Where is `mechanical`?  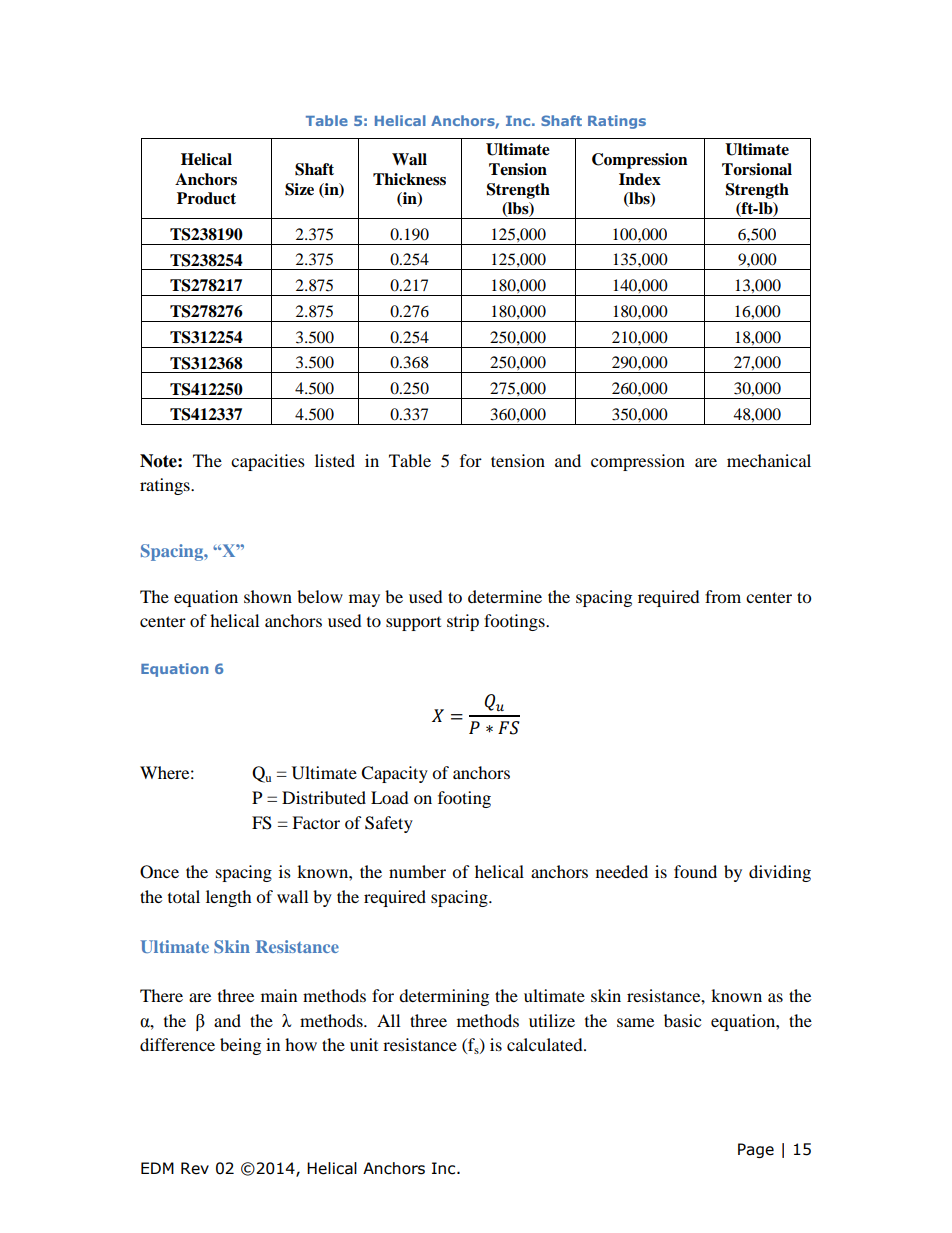 mechanical is located at coordinates (769, 460).
